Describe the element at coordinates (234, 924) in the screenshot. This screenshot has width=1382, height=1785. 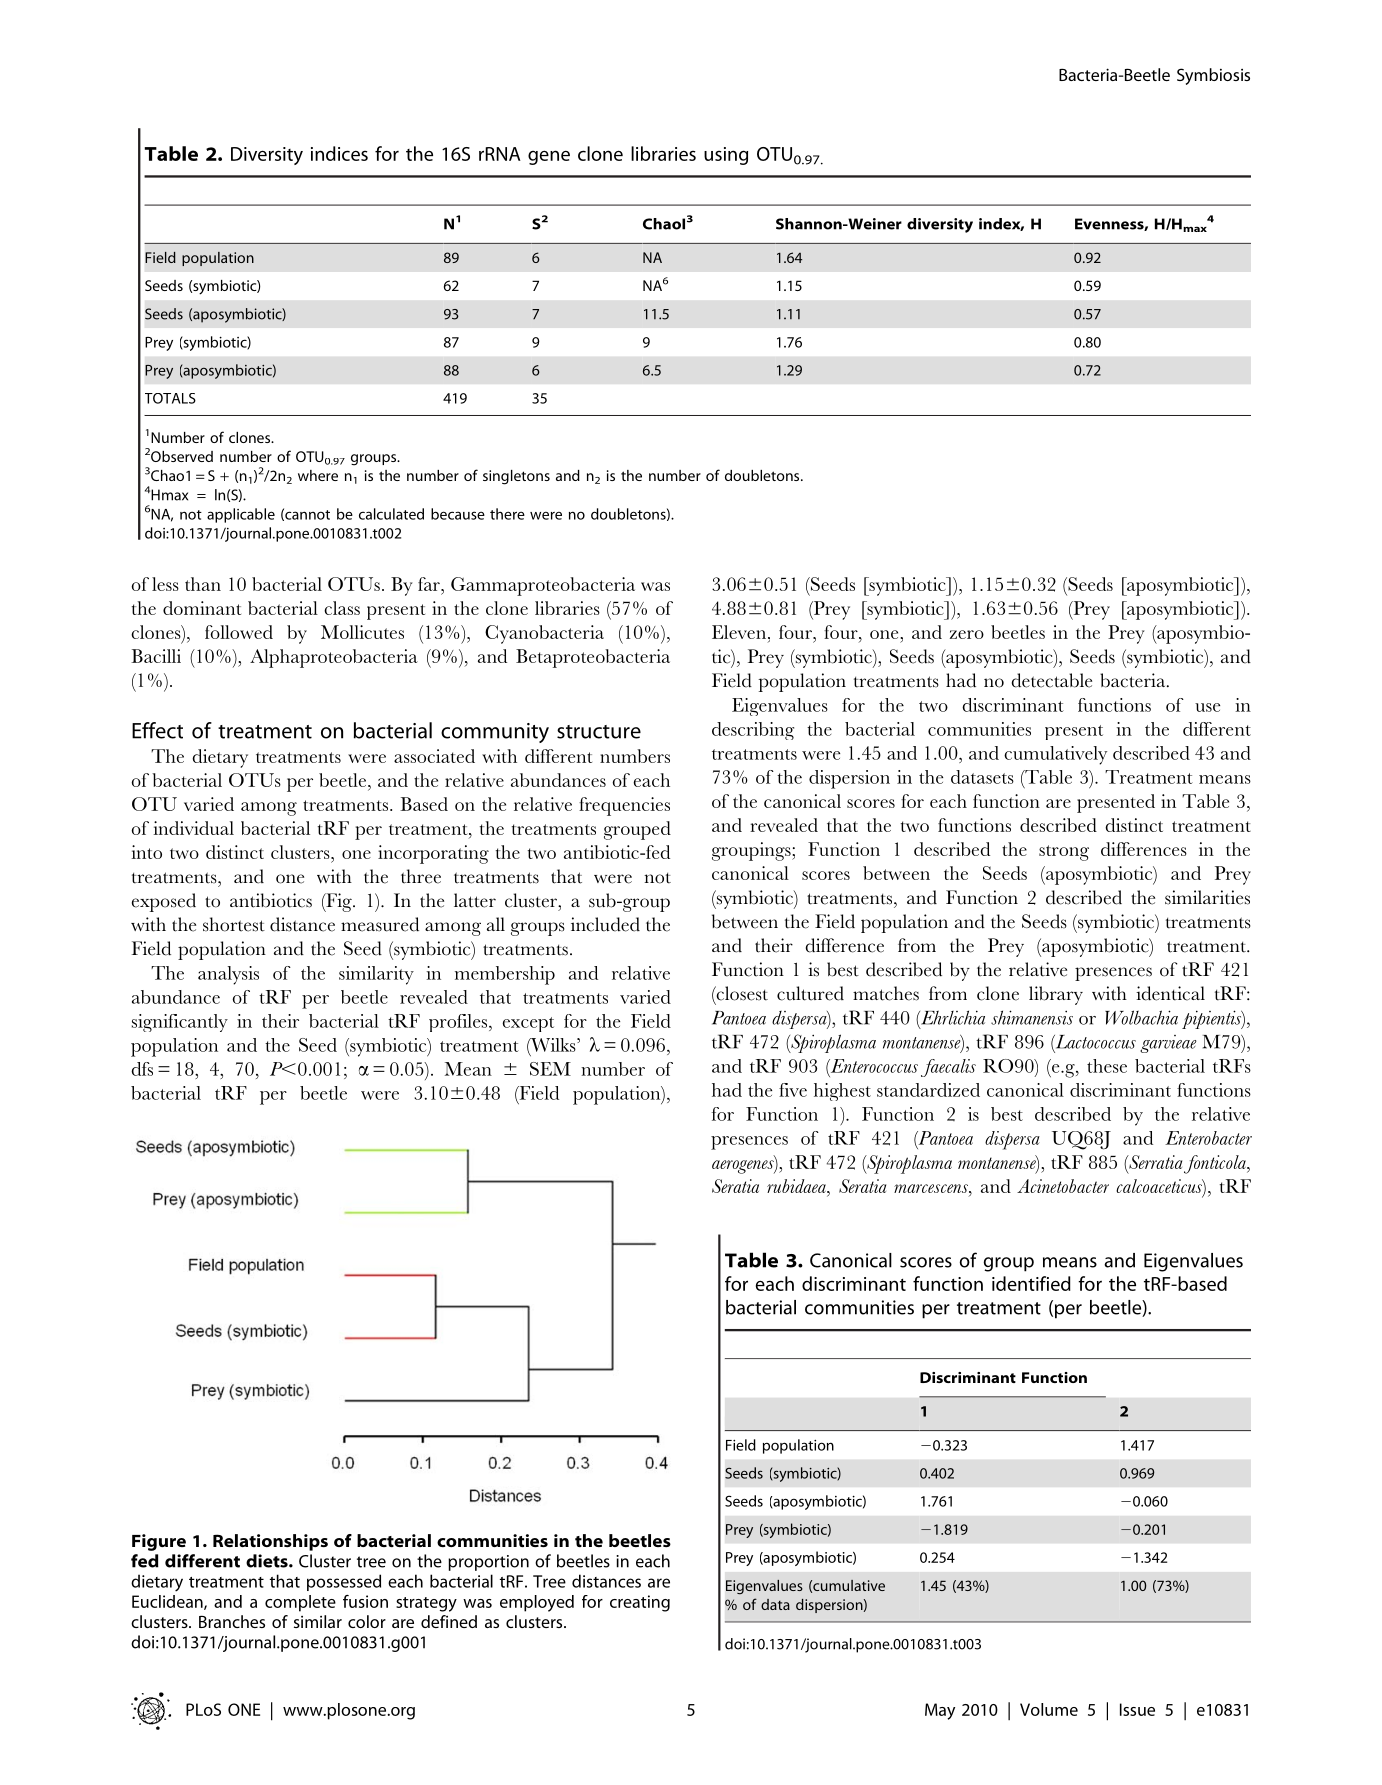
I see `shortest` at that location.
